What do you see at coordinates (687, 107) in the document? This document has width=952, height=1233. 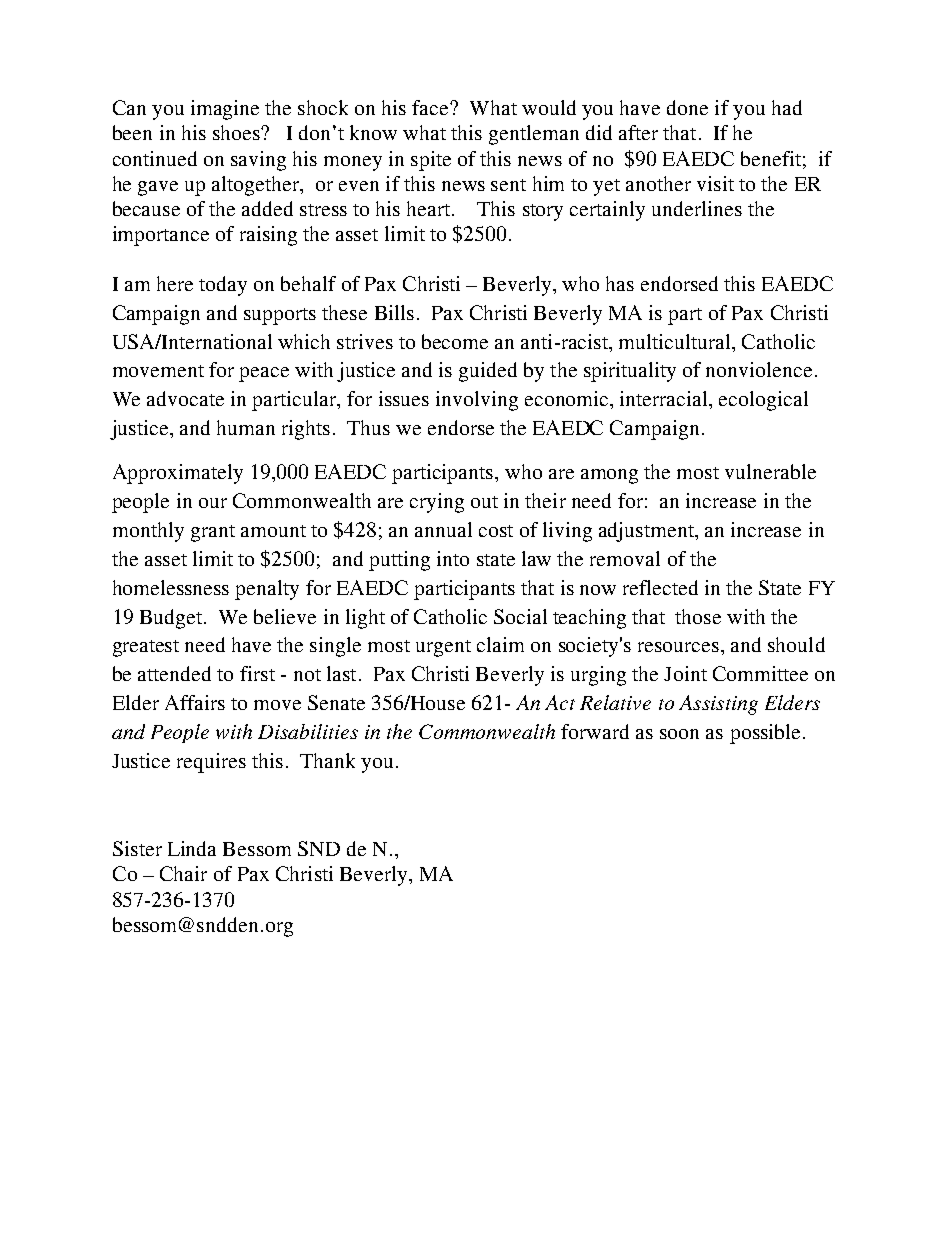 I see `done` at bounding box center [687, 107].
